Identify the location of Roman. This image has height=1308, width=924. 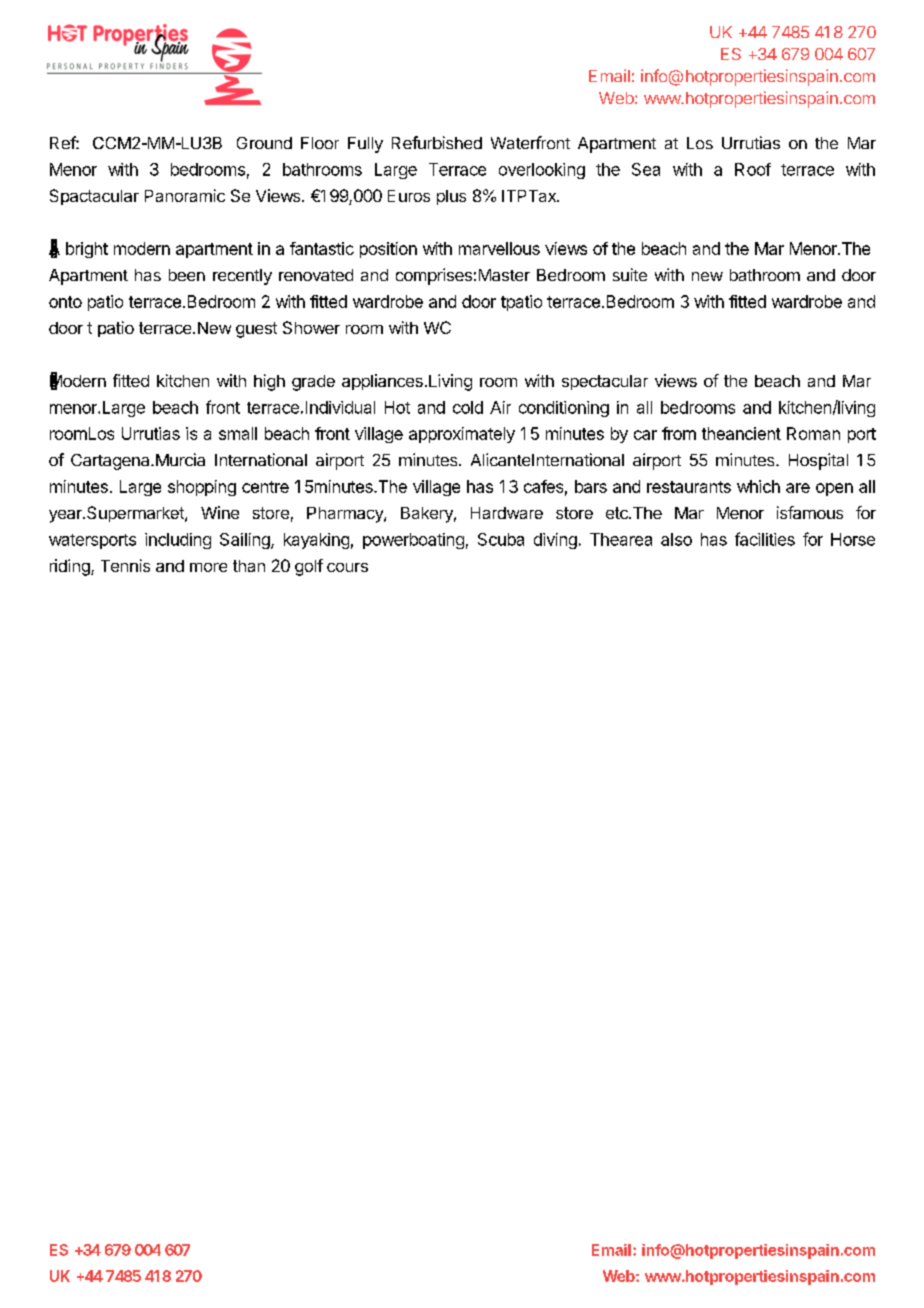
(813, 433).
